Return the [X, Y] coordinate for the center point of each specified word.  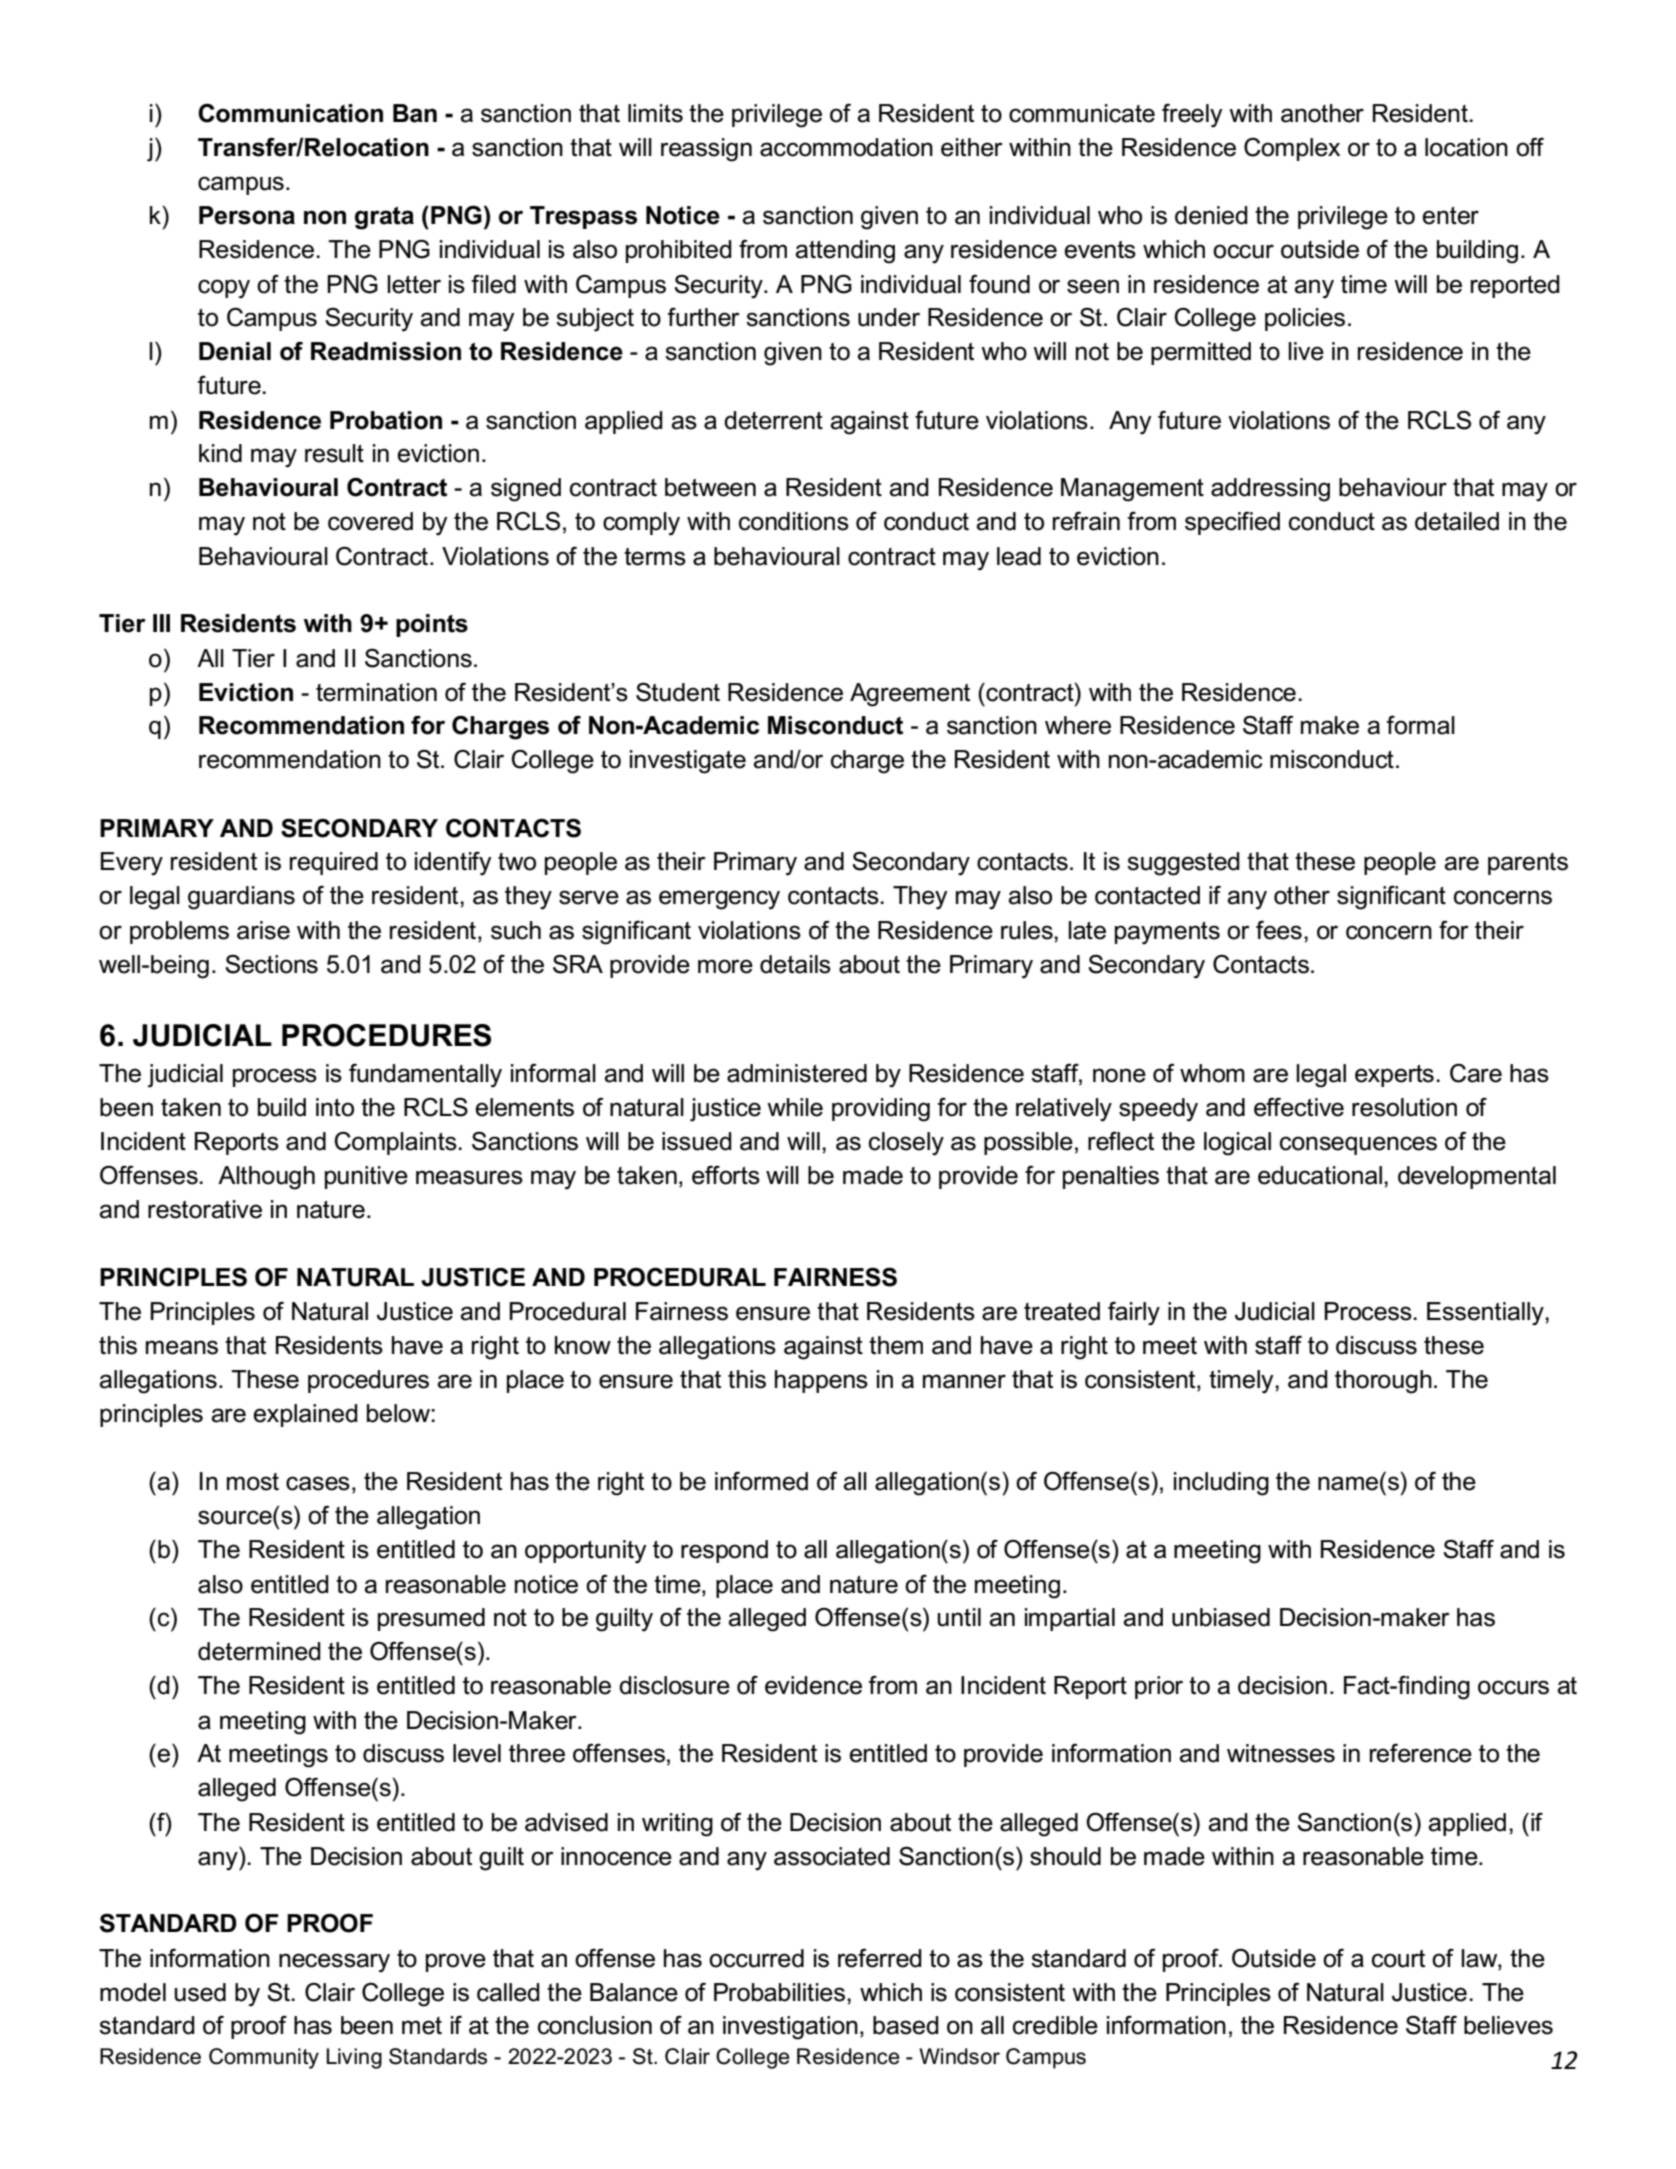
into [335, 1107]
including [1221, 1484]
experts [1394, 1076]
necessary [334, 1963]
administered [797, 1073]
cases [318, 1483]
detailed [1457, 521]
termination [376, 692]
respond [724, 1551]
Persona [247, 215]
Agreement [910, 695]
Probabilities [779, 1992]
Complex [1292, 149]
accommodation [846, 147]
